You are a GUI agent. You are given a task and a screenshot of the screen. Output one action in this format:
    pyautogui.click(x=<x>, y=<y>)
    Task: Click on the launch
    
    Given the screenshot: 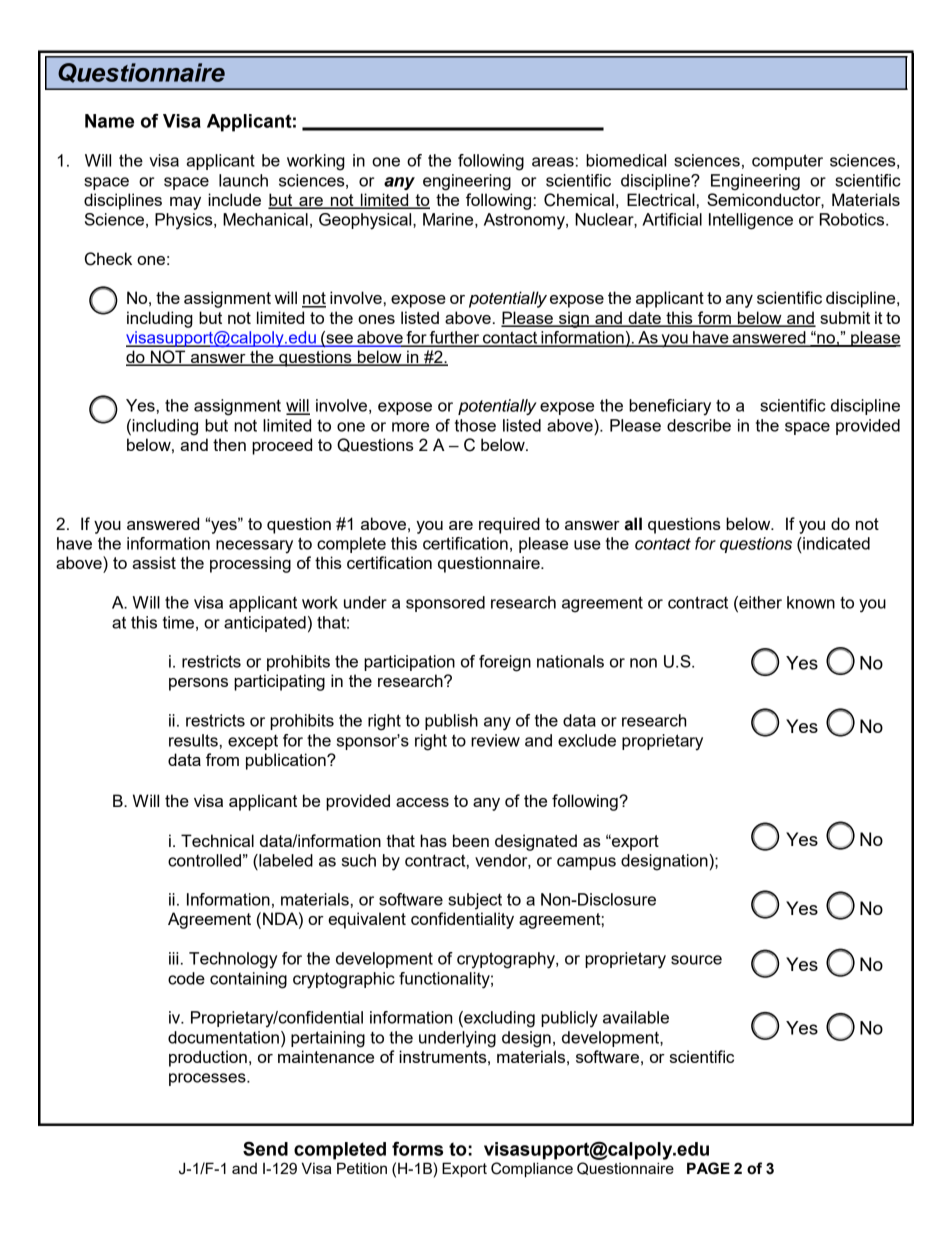 What is the action you would take?
    pyautogui.click(x=243, y=180)
